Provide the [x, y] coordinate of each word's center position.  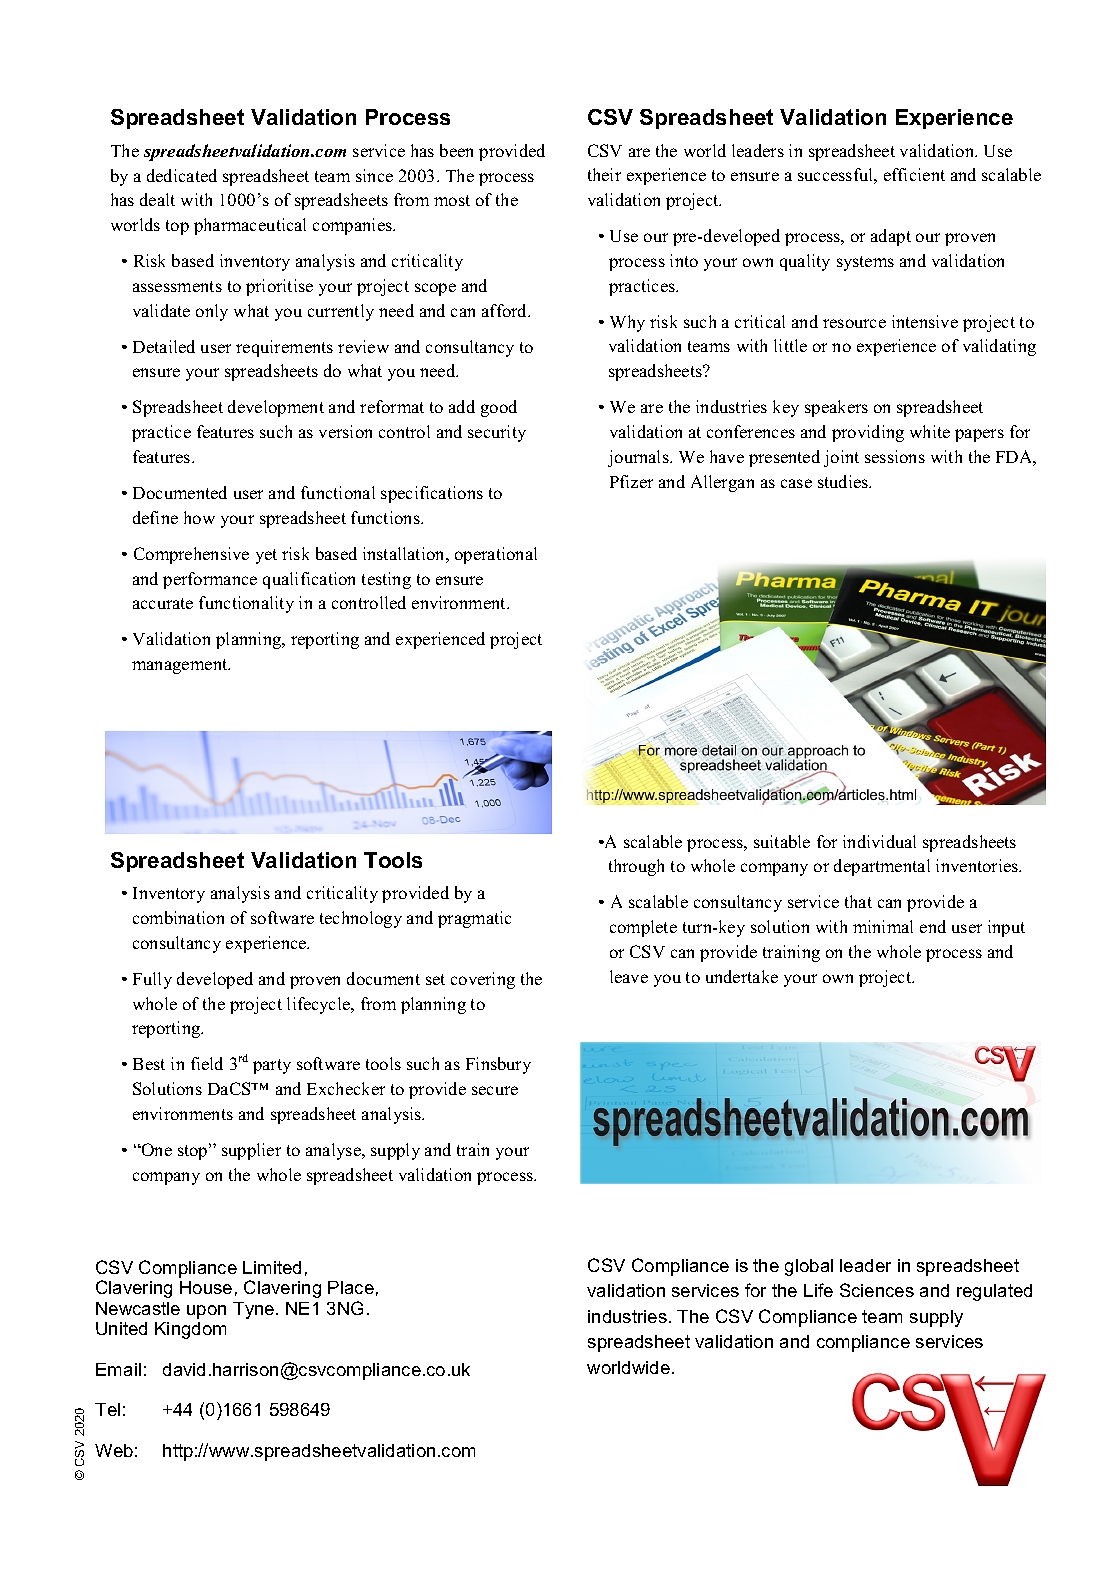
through [636, 867]
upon [206, 1312]
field [207, 1063]
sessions [895, 456]
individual [879, 841]
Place [351, 1287]
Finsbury [498, 1065]
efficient [914, 174]
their [604, 174]
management [181, 666]
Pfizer [631, 481]
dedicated [182, 175]
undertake [742, 976]
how [199, 517]
